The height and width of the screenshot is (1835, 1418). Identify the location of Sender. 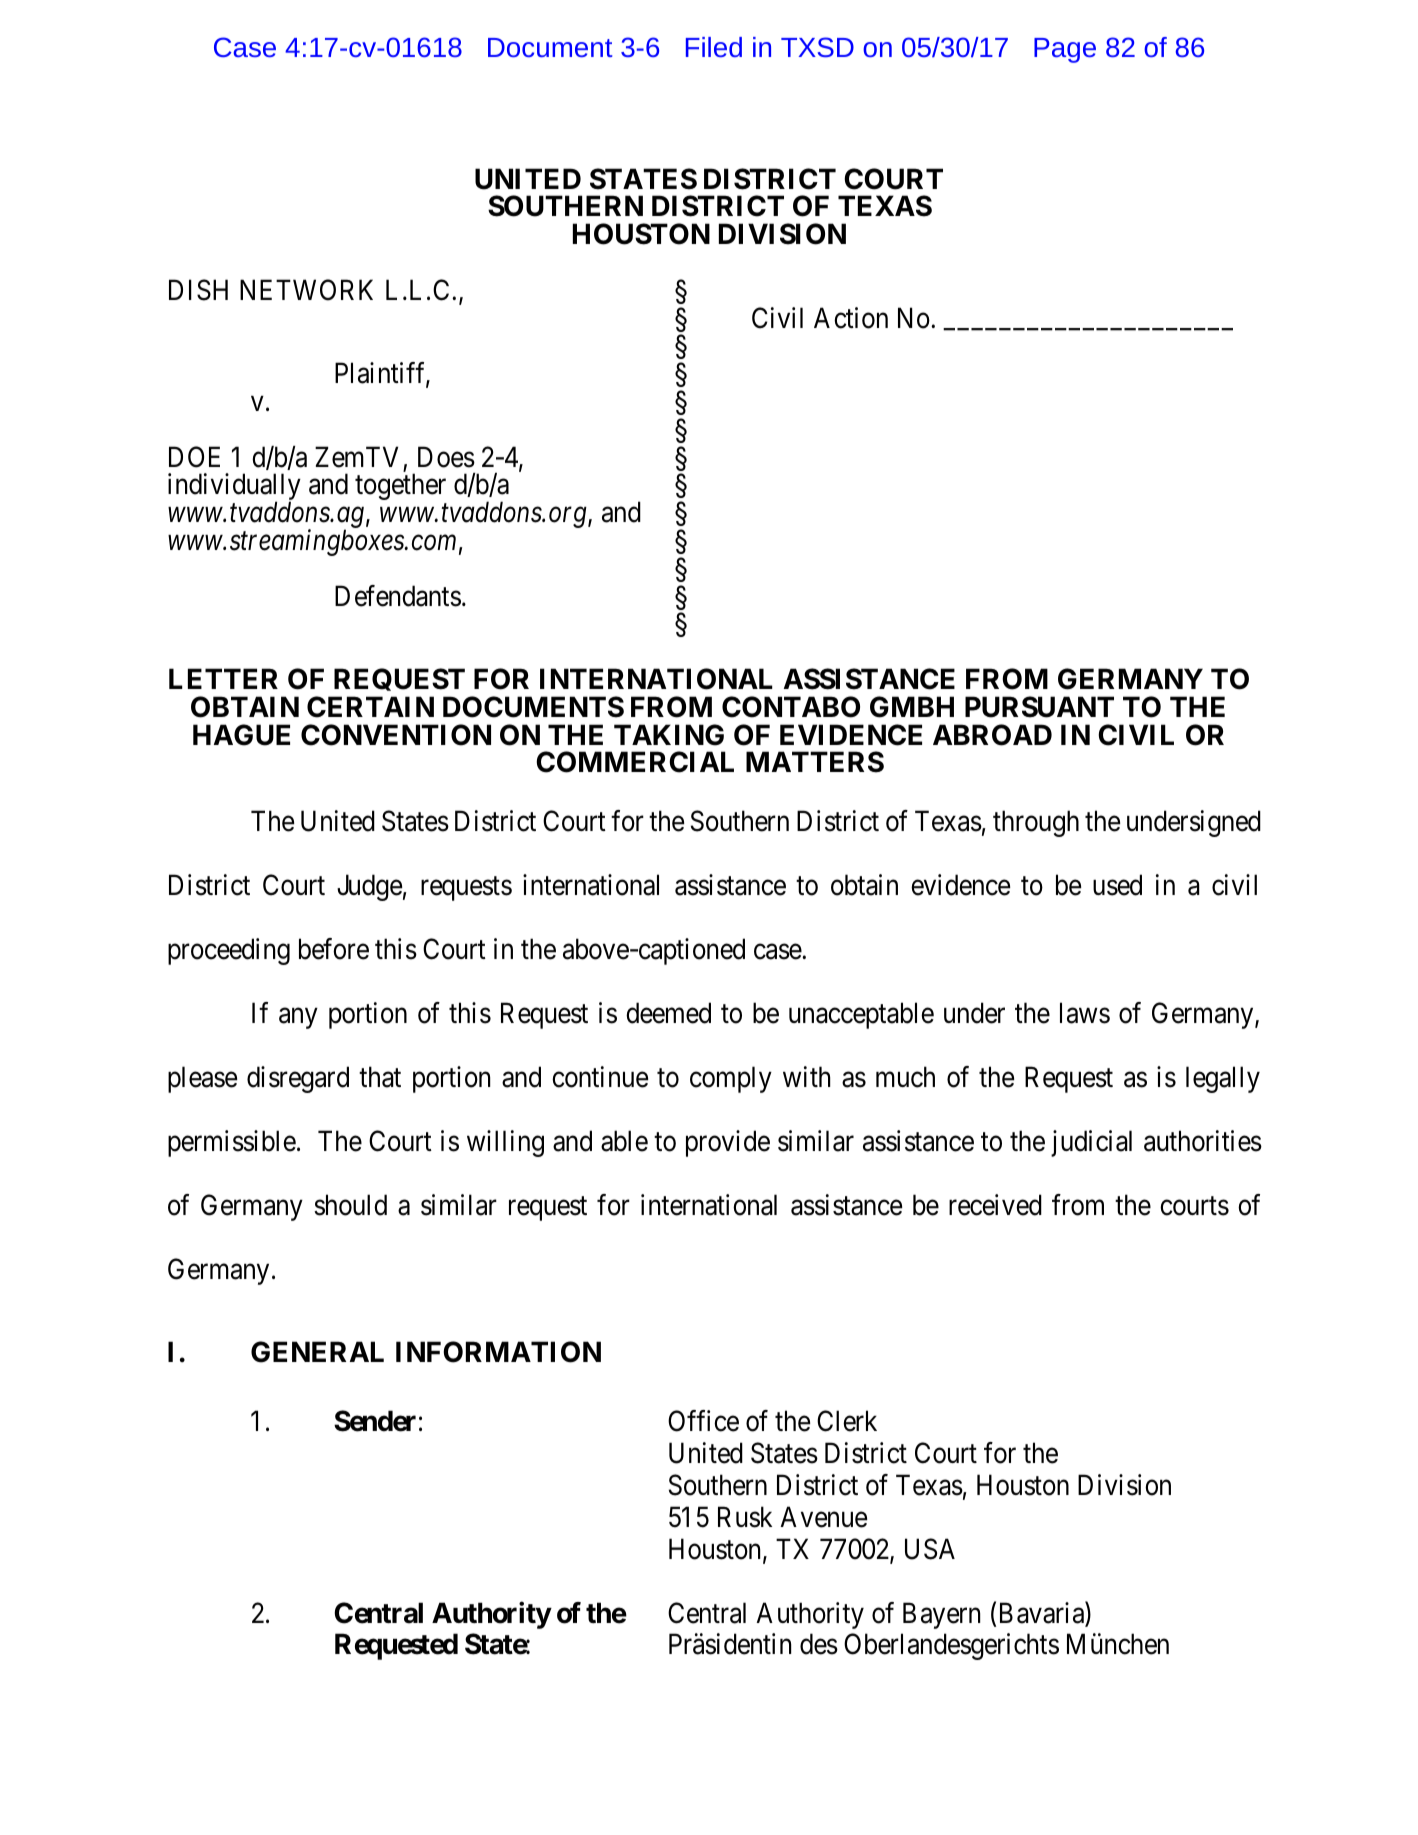
(375, 1421).
